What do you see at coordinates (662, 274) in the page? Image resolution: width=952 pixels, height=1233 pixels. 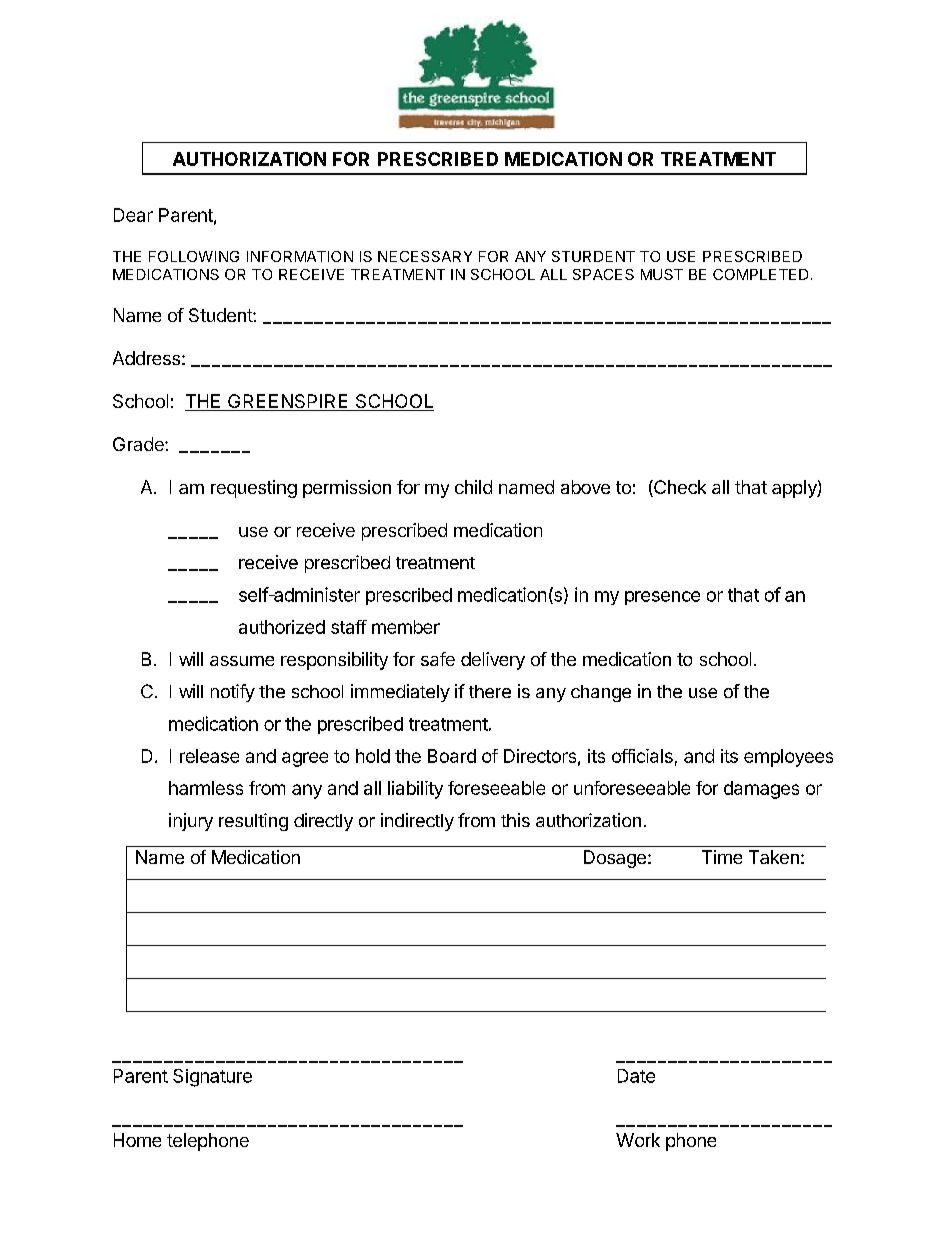 I see `MUST` at bounding box center [662, 274].
